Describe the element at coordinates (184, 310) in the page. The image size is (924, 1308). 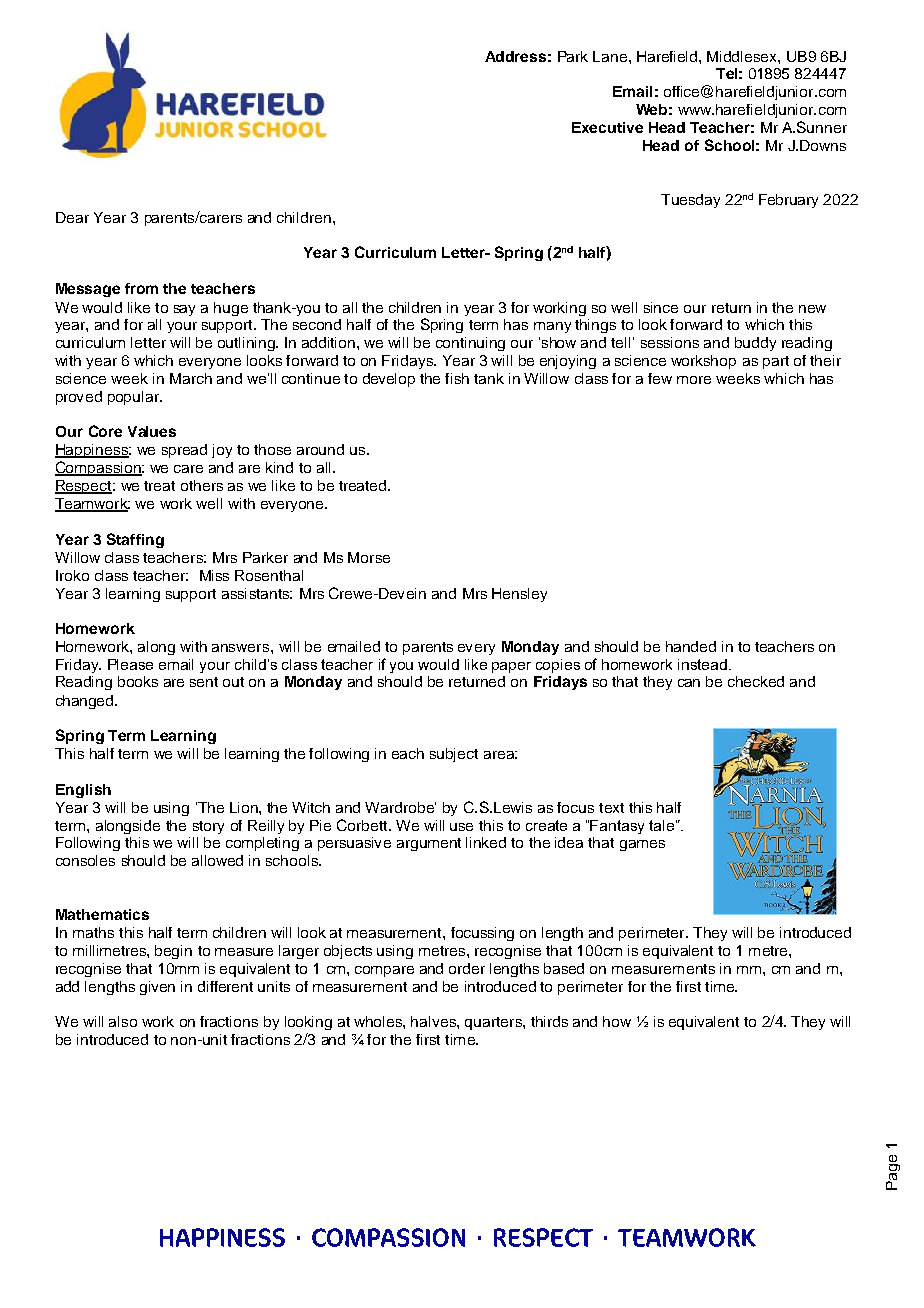
I see `say` at that location.
